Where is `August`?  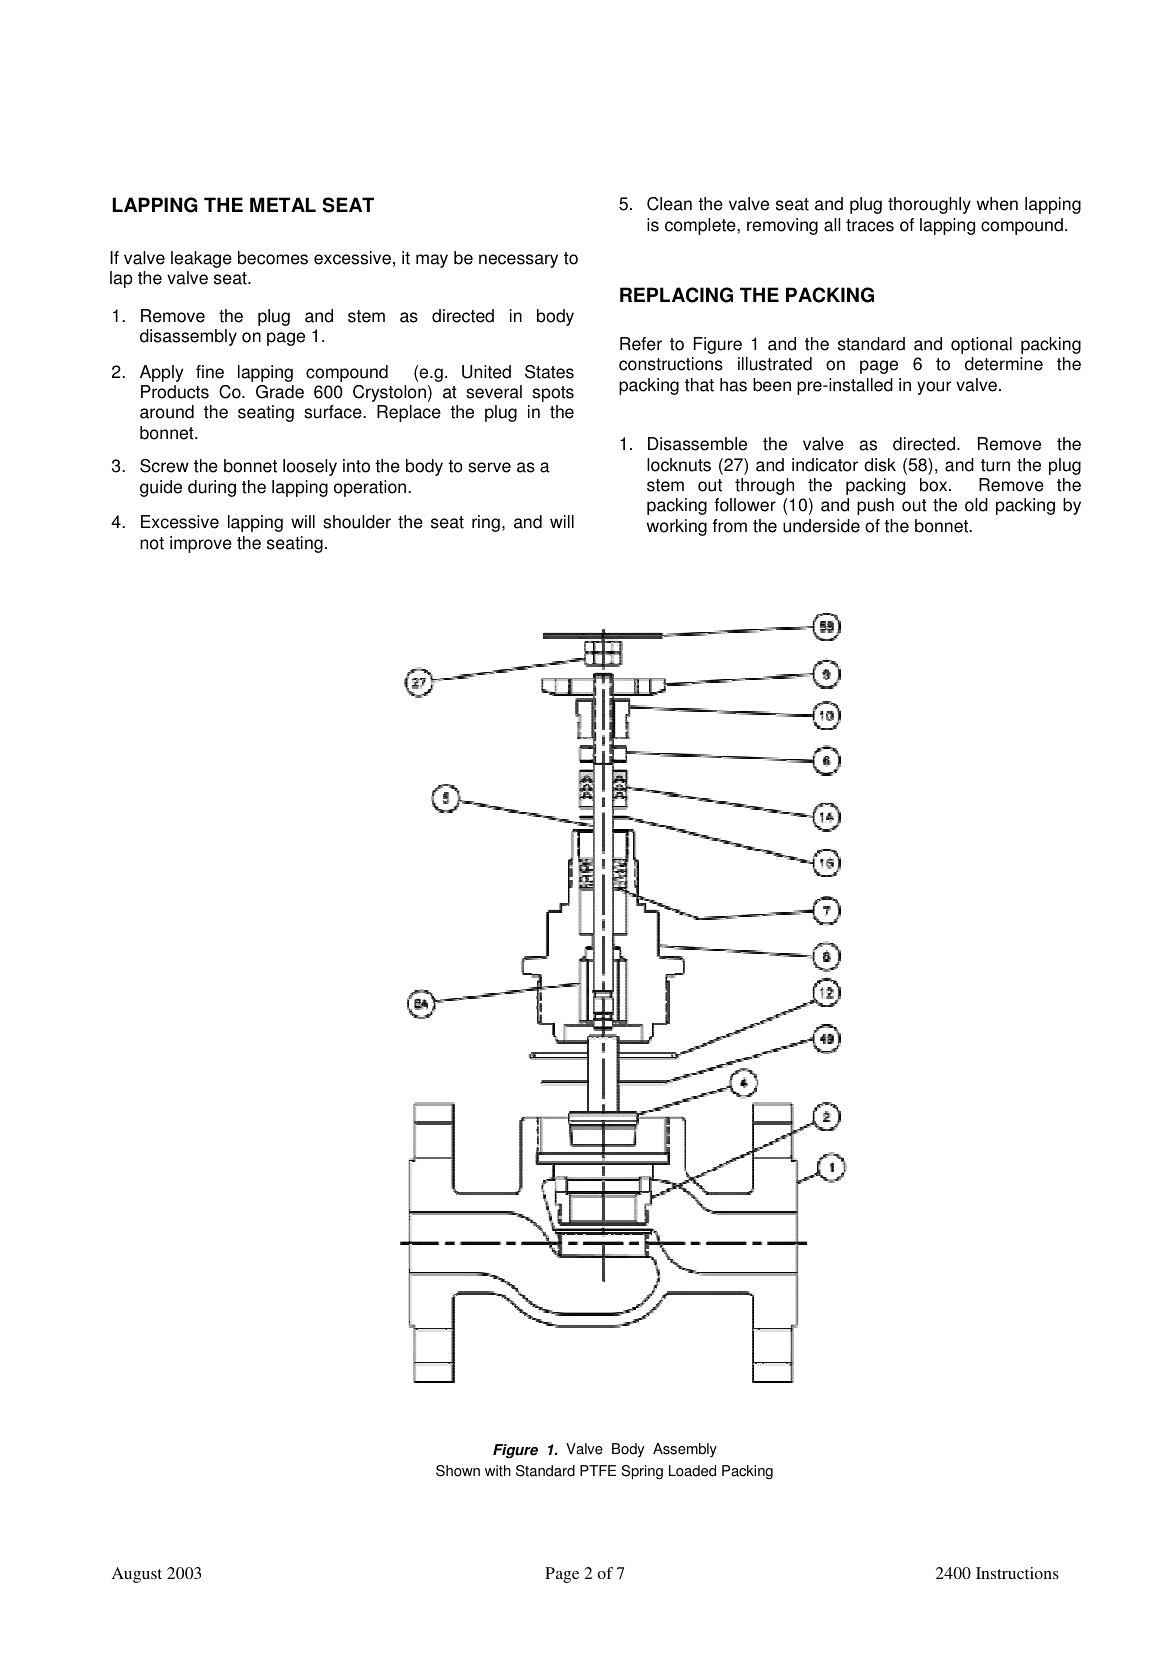
August is located at coordinates (137, 1575).
